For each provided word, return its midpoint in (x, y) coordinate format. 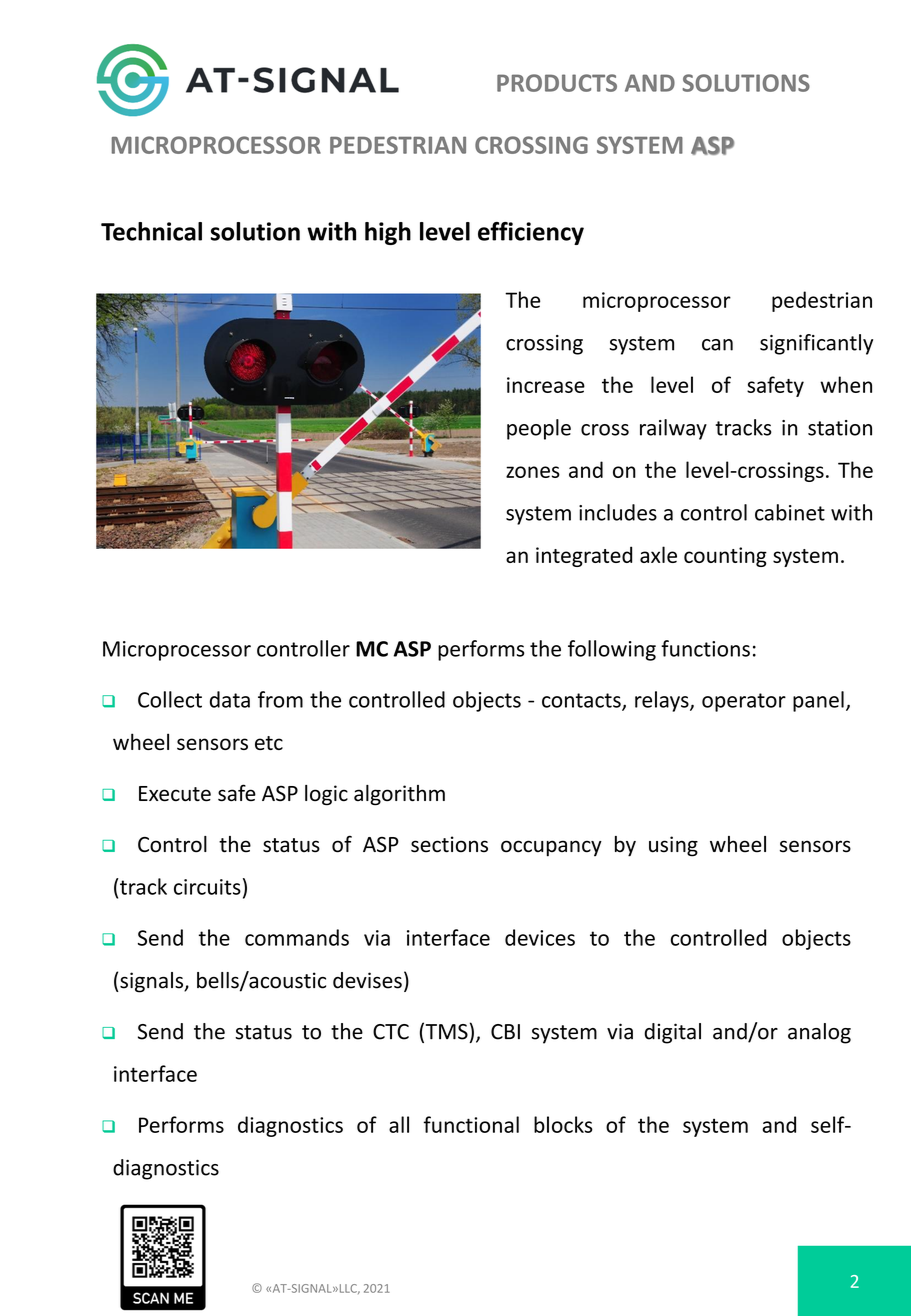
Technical (151, 231)
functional (471, 1124)
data (230, 699)
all (399, 1124)
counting (725, 557)
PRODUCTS (557, 83)
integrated (584, 556)
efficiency (531, 233)
